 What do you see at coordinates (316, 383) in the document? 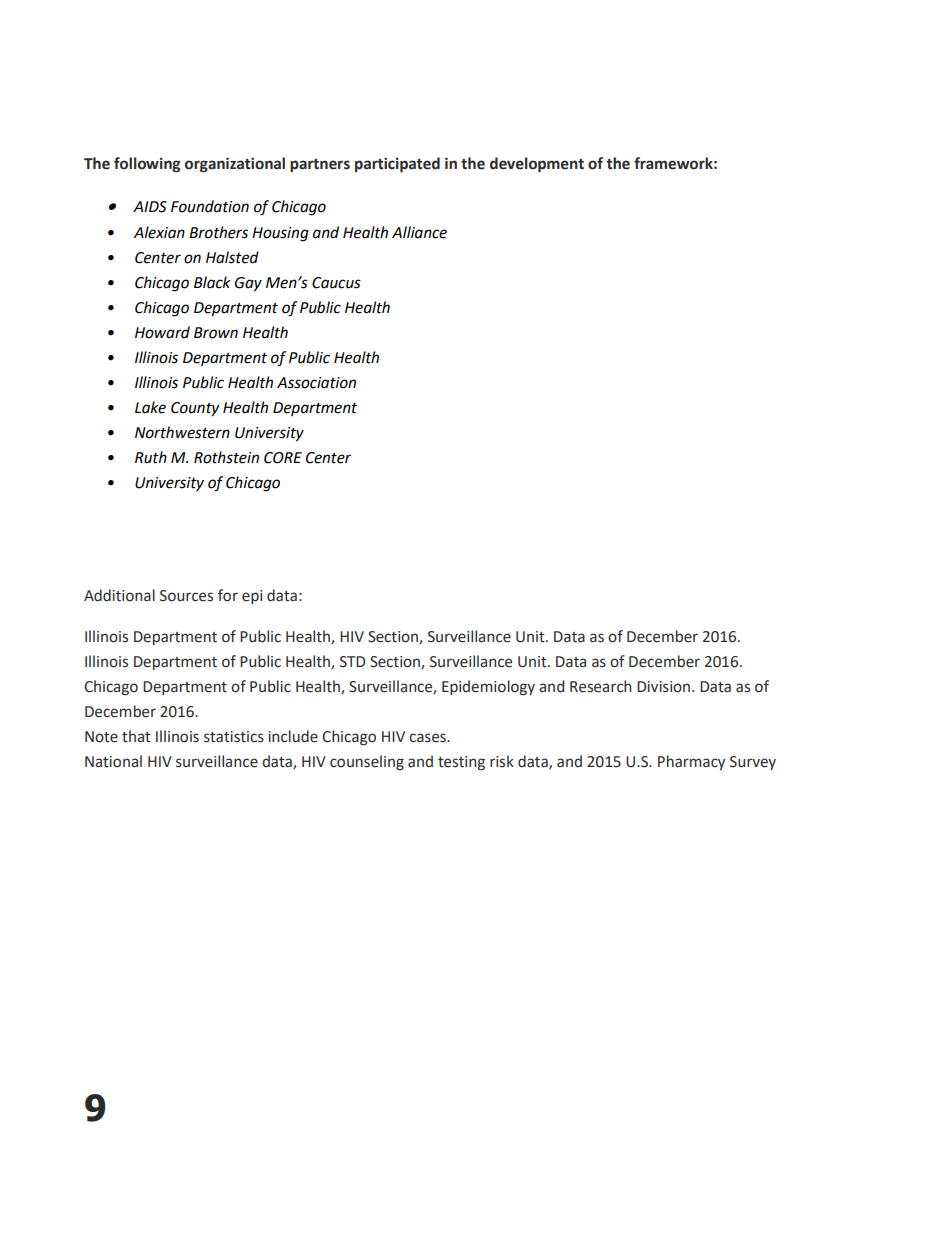
I see `Association` at bounding box center [316, 383].
